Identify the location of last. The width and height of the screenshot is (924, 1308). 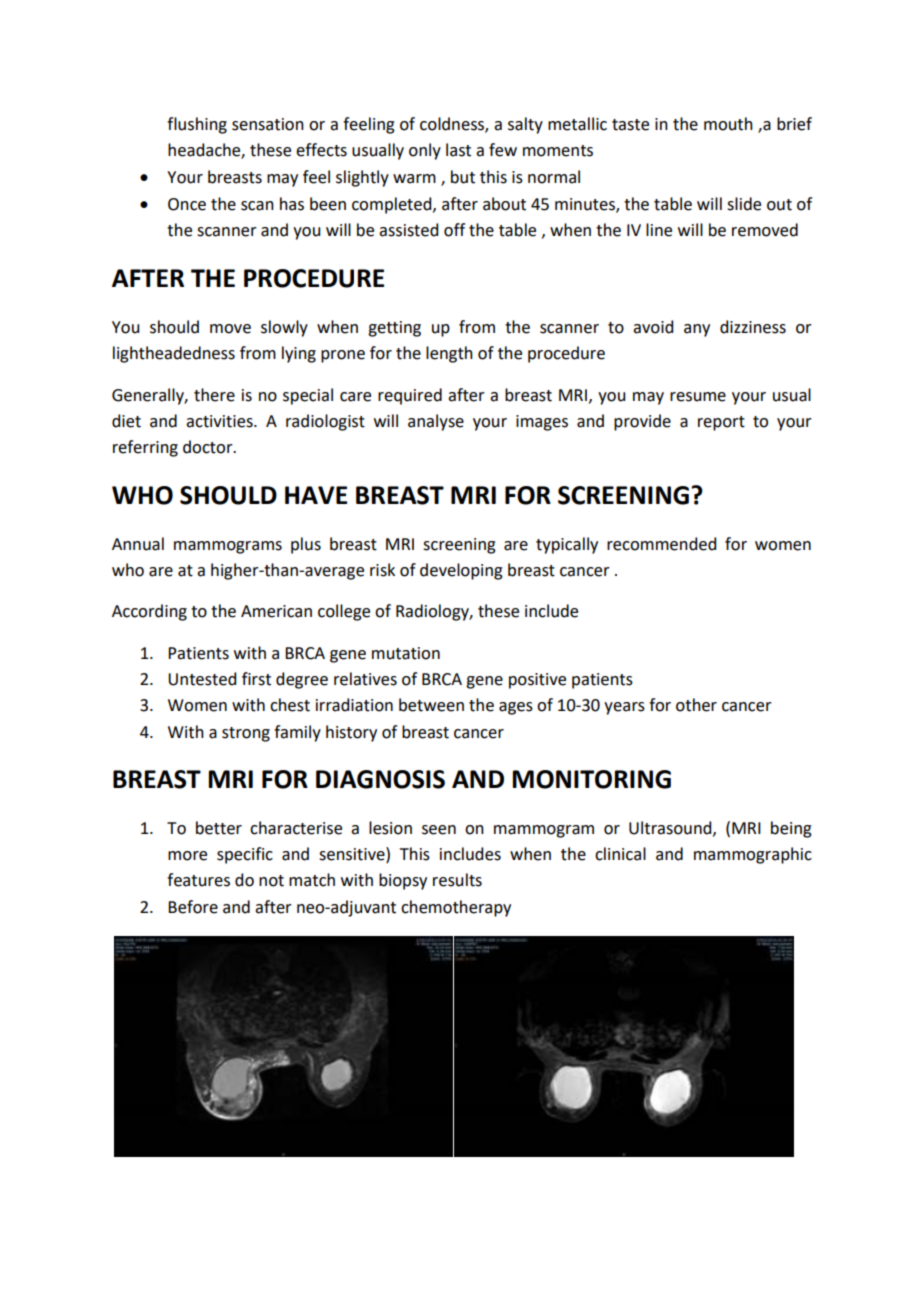
(458, 150).
